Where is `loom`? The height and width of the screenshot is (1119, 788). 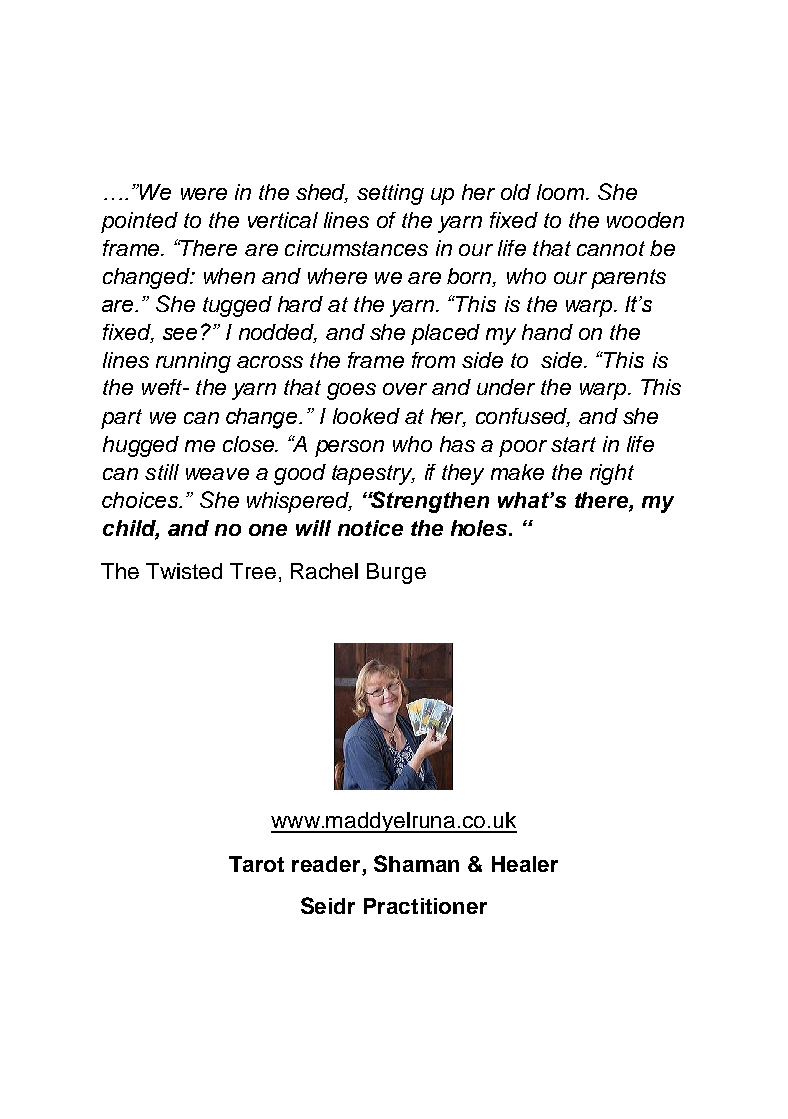 loom is located at coordinates (562, 192).
